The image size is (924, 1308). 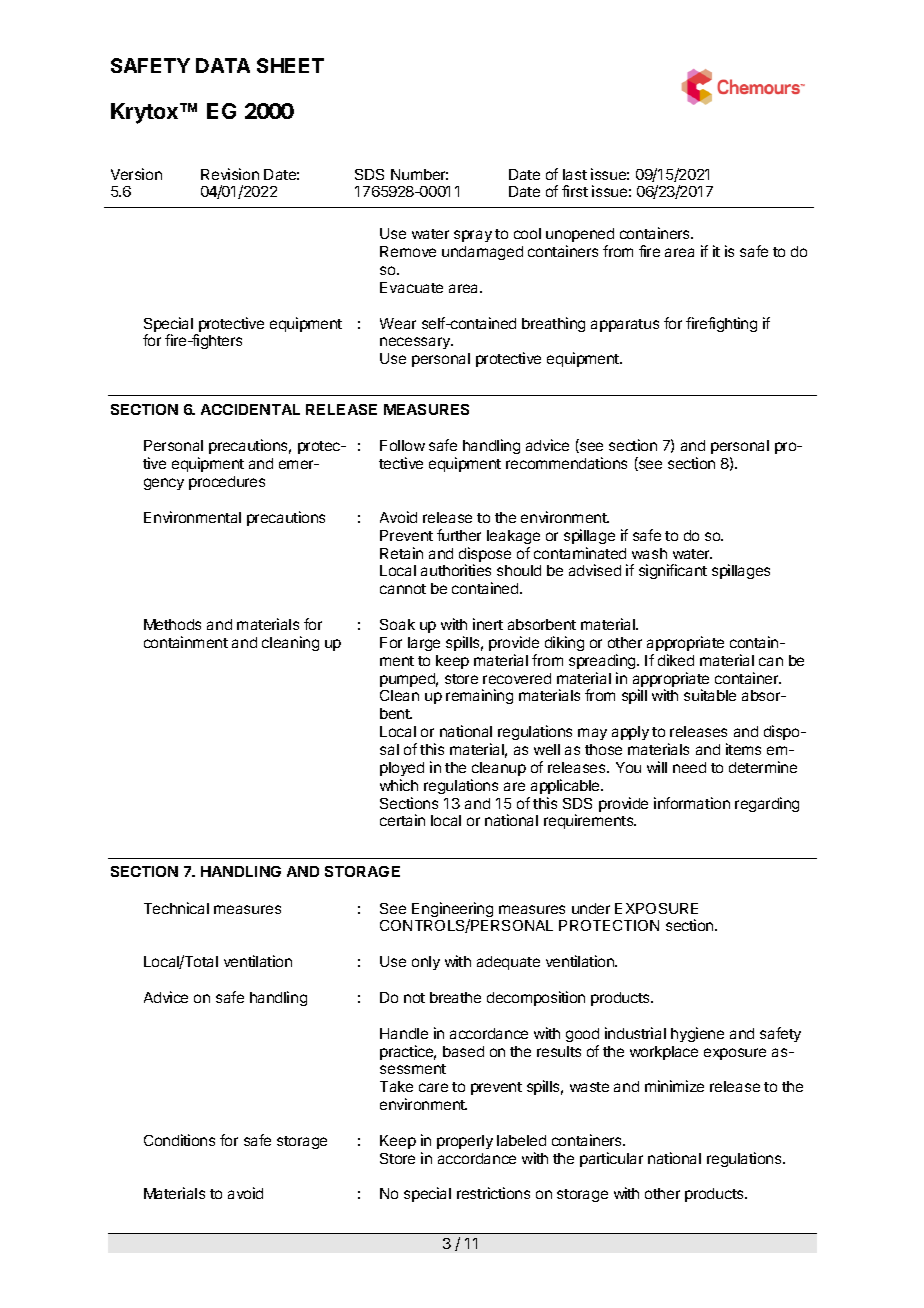 What do you see at coordinates (575, 174) in the screenshot?
I see `last` at bounding box center [575, 174].
